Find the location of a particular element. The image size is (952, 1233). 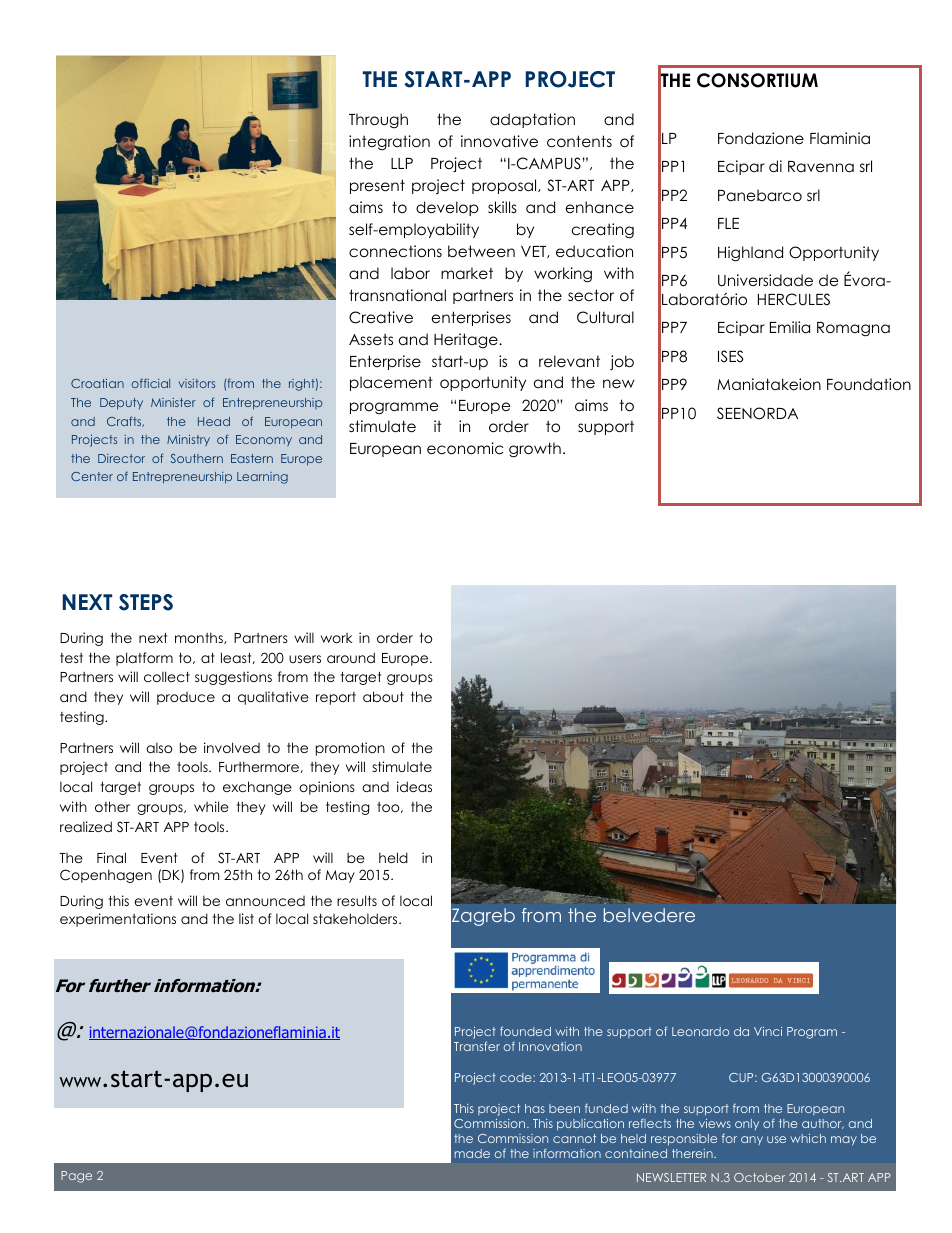

Heritage is located at coordinates (467, 341).
